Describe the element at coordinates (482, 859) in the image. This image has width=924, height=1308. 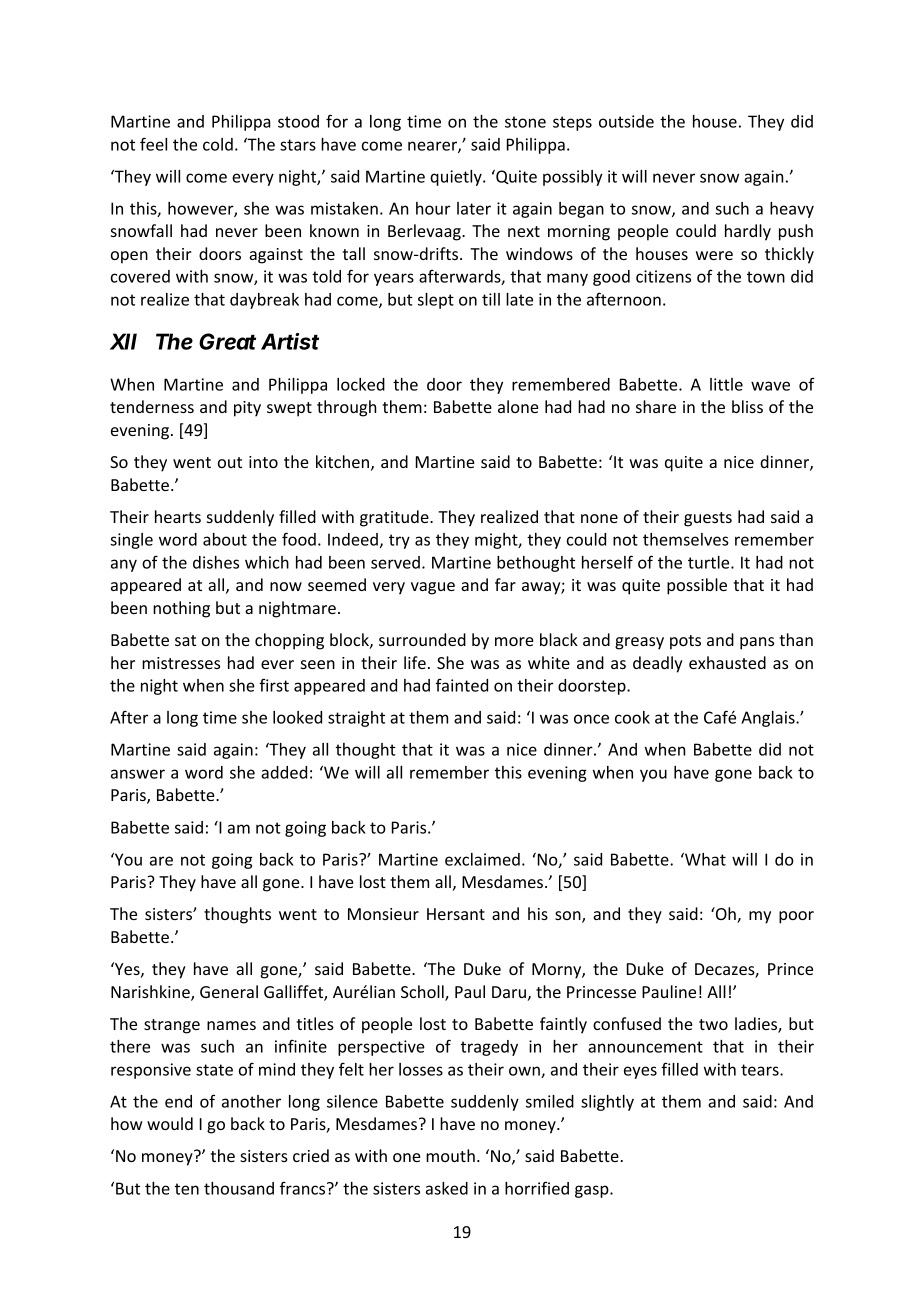
I see `exclaimed` at that location.
